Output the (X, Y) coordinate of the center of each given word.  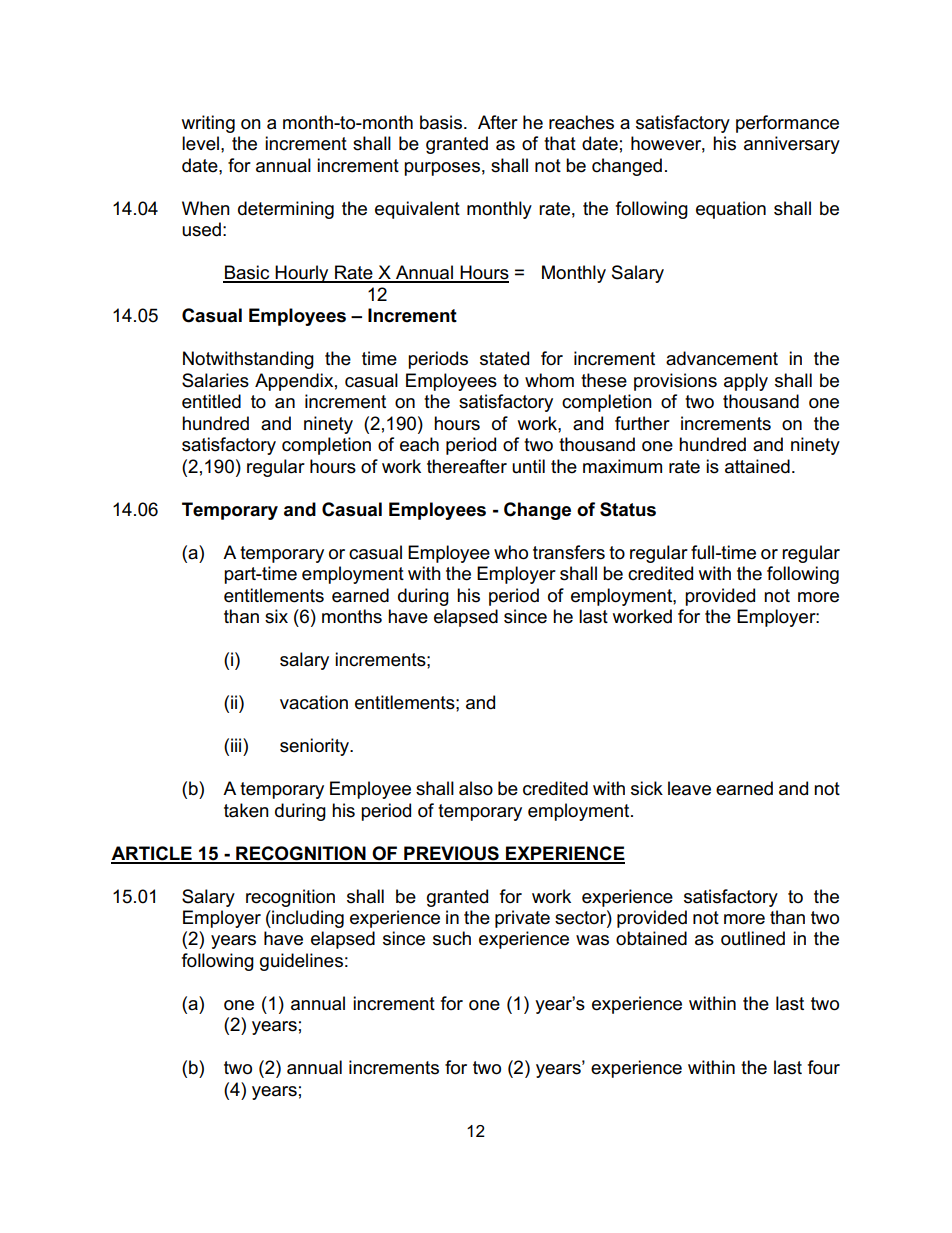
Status (628, 509)
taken (246, 810)
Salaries (215, 380)
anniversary (792, 145)
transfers (569, 552)
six (276, 616)
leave (689, 788)
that (560, 143)
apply (746, 382)
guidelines (301, 962)
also (476, 788)
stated (504, 358)
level (200, 143)
